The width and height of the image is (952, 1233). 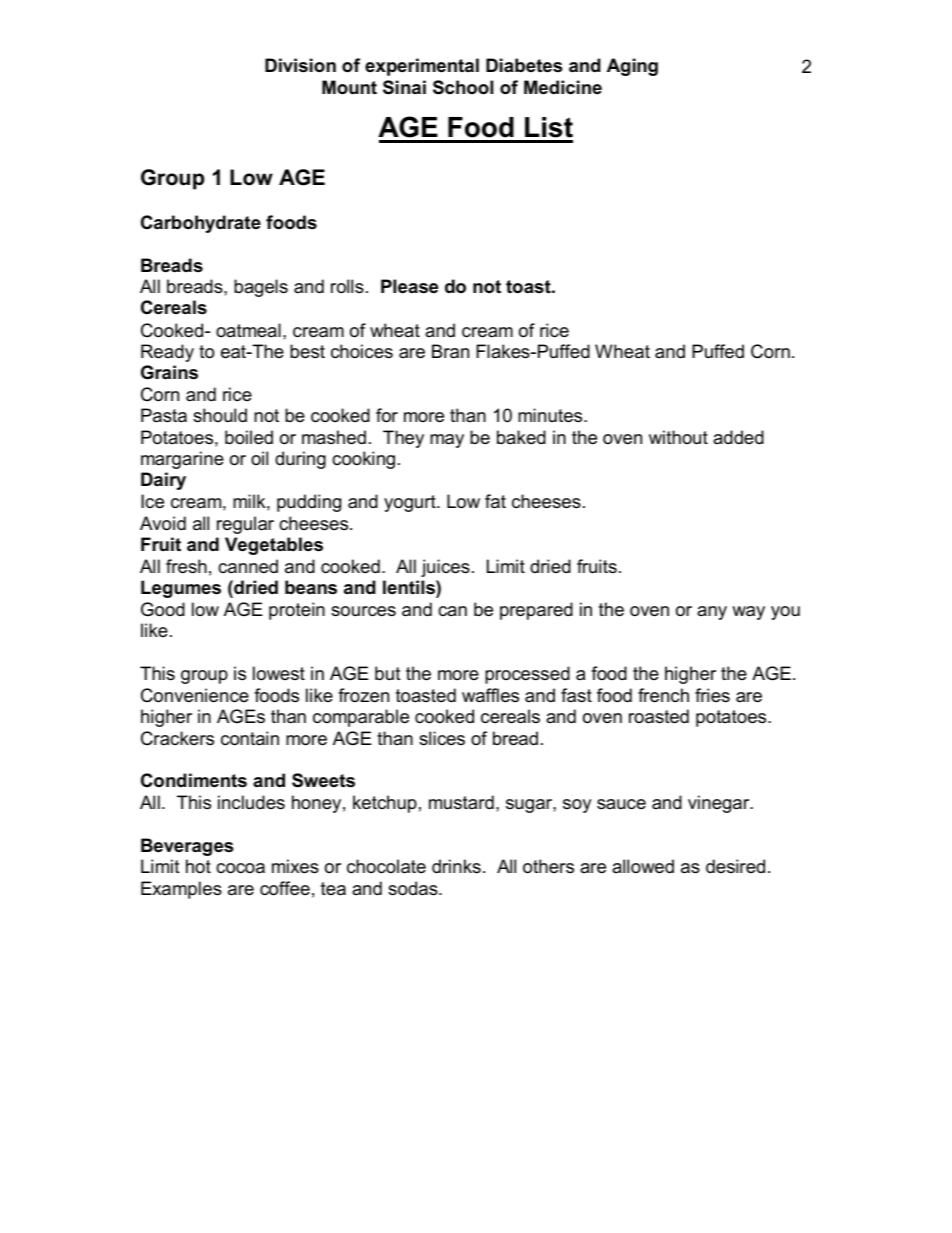 What do you see at coordinates (527, 675) in the image?
I see `processed` at bounding box center [527, 675].
